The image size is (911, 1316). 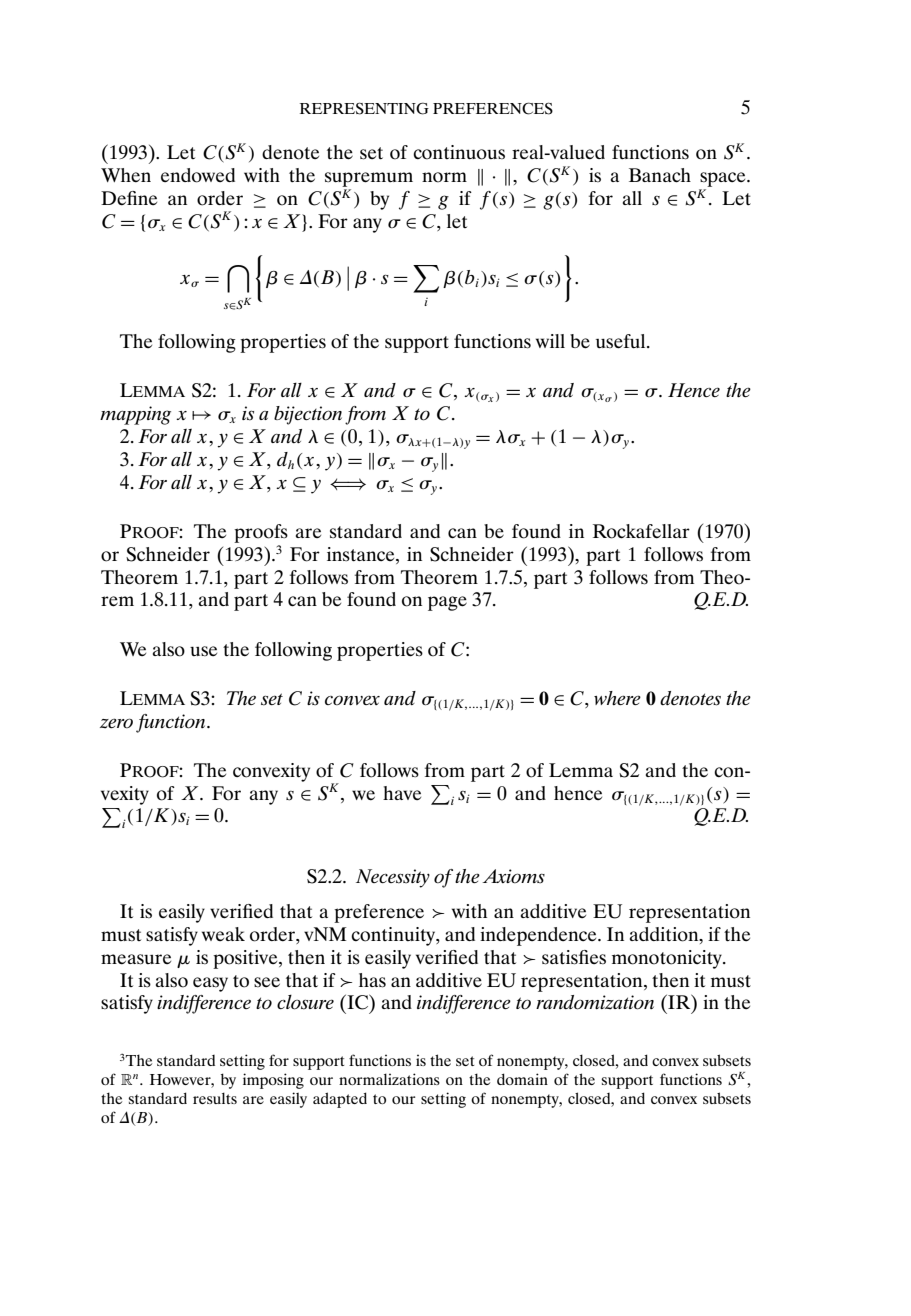 I want to click on randomization, so click(x=595, y=1002).
